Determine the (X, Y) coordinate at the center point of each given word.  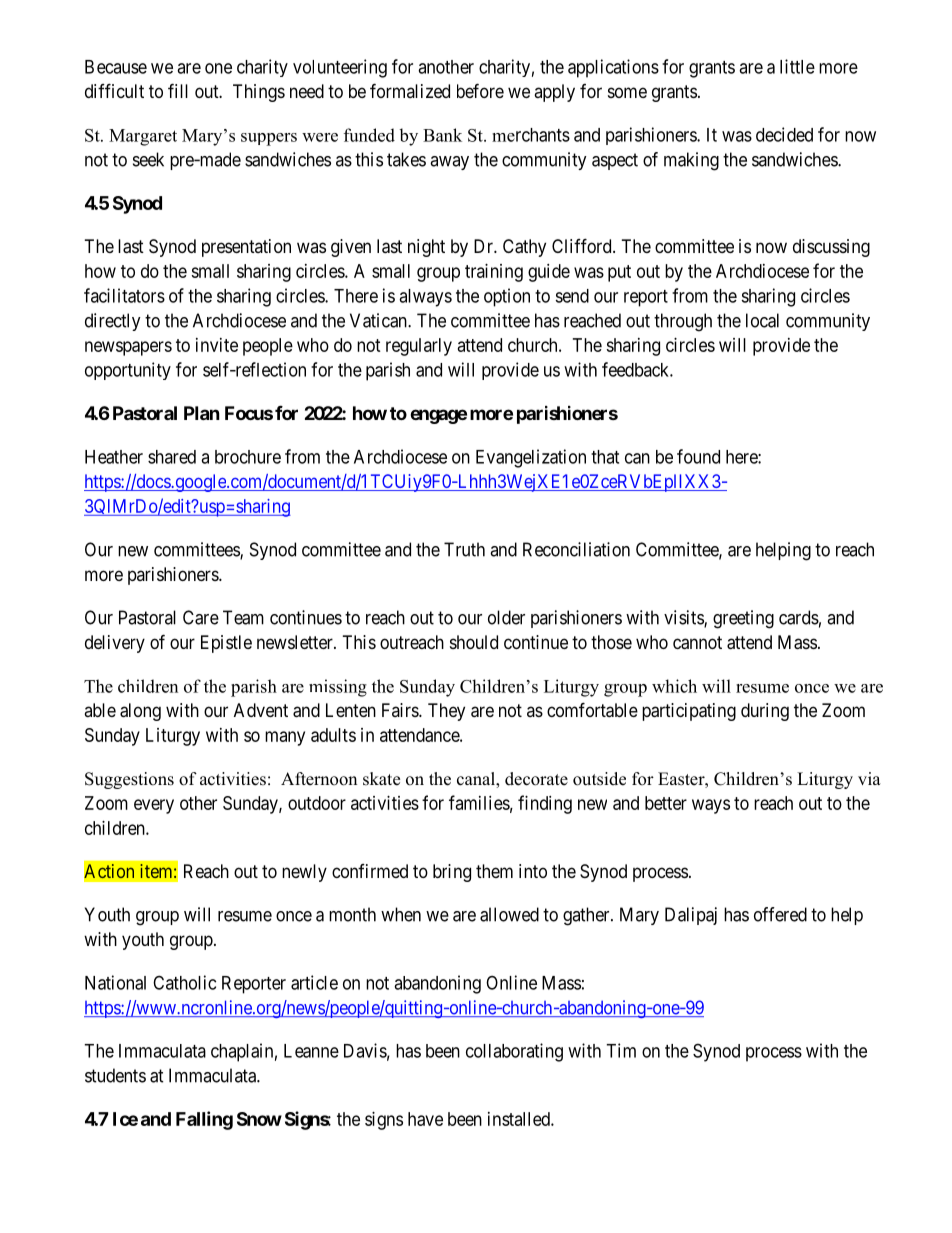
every (154, 806)
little (797, 66)
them (494, 871)
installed (520, 1119)
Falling (204, 1120)
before (480, 90)
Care (201, 617)
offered (780, 914)
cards (799, 617)
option (507, 297)
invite (217, 345)
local (762, 320)
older (506, 617)
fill (178, 90)
